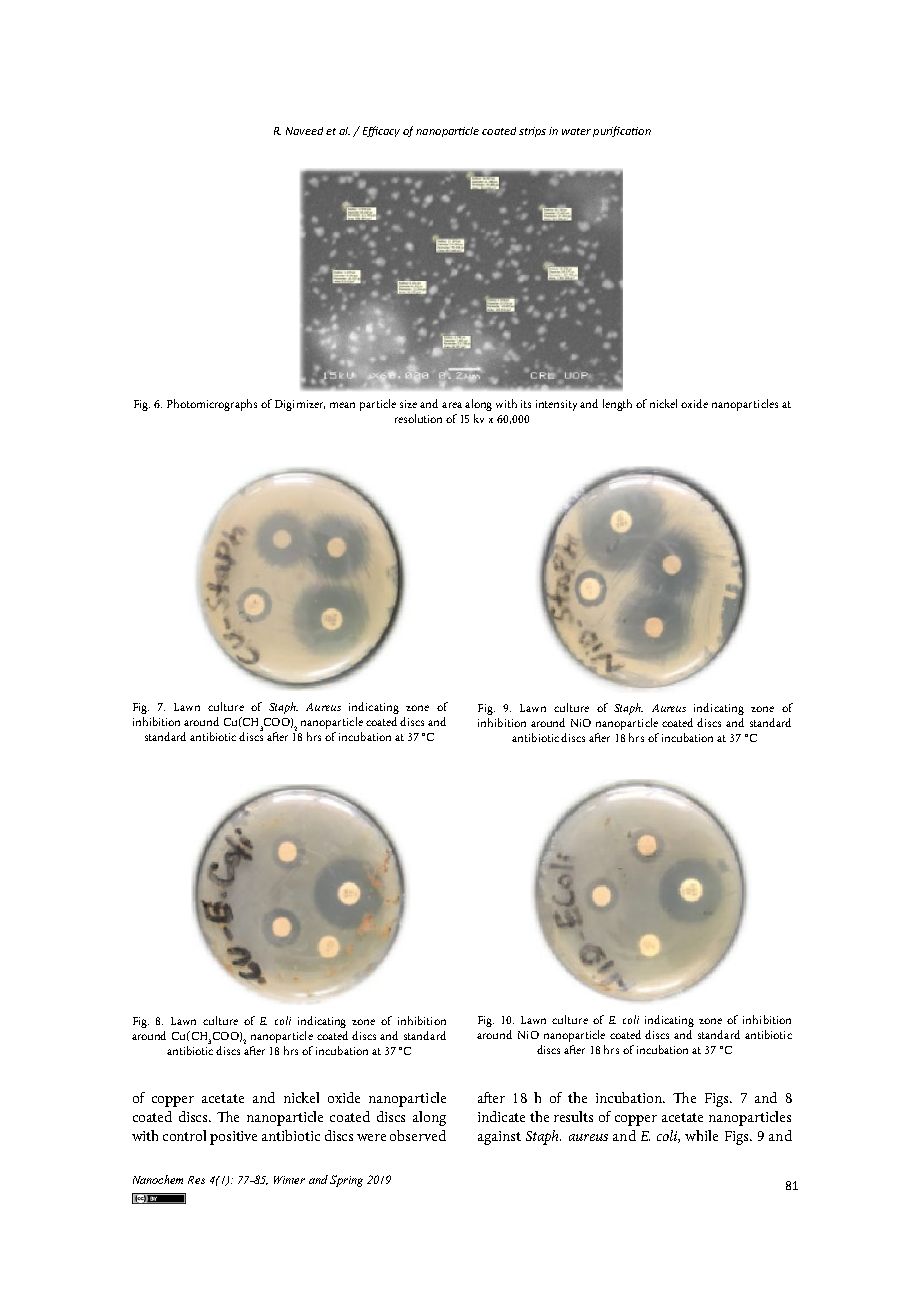  Describe the element at coordinates (289, 1180) in the screenshot. I see `Winter` at that location.
